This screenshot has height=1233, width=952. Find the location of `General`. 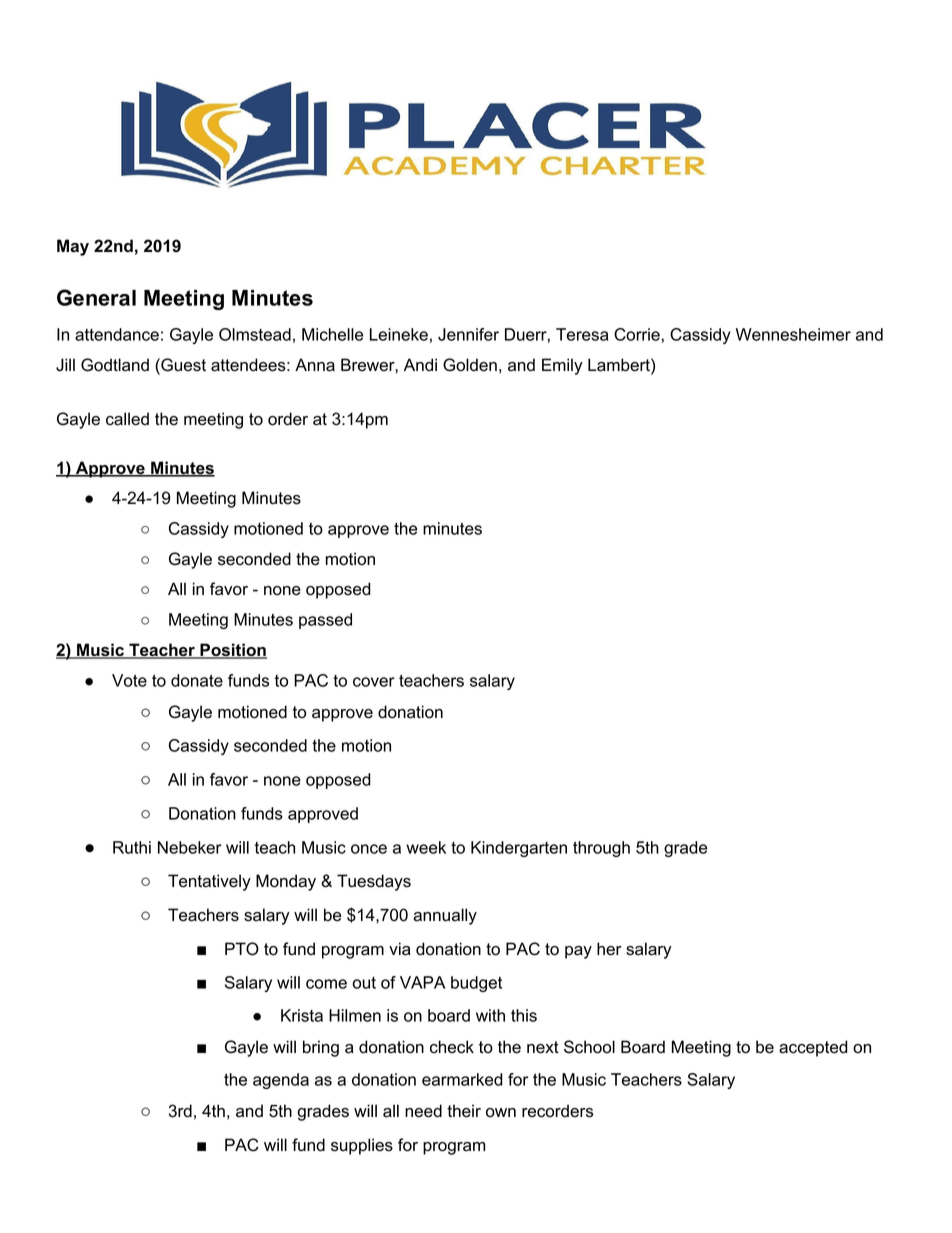

General is located at coordinates (96, 297).
